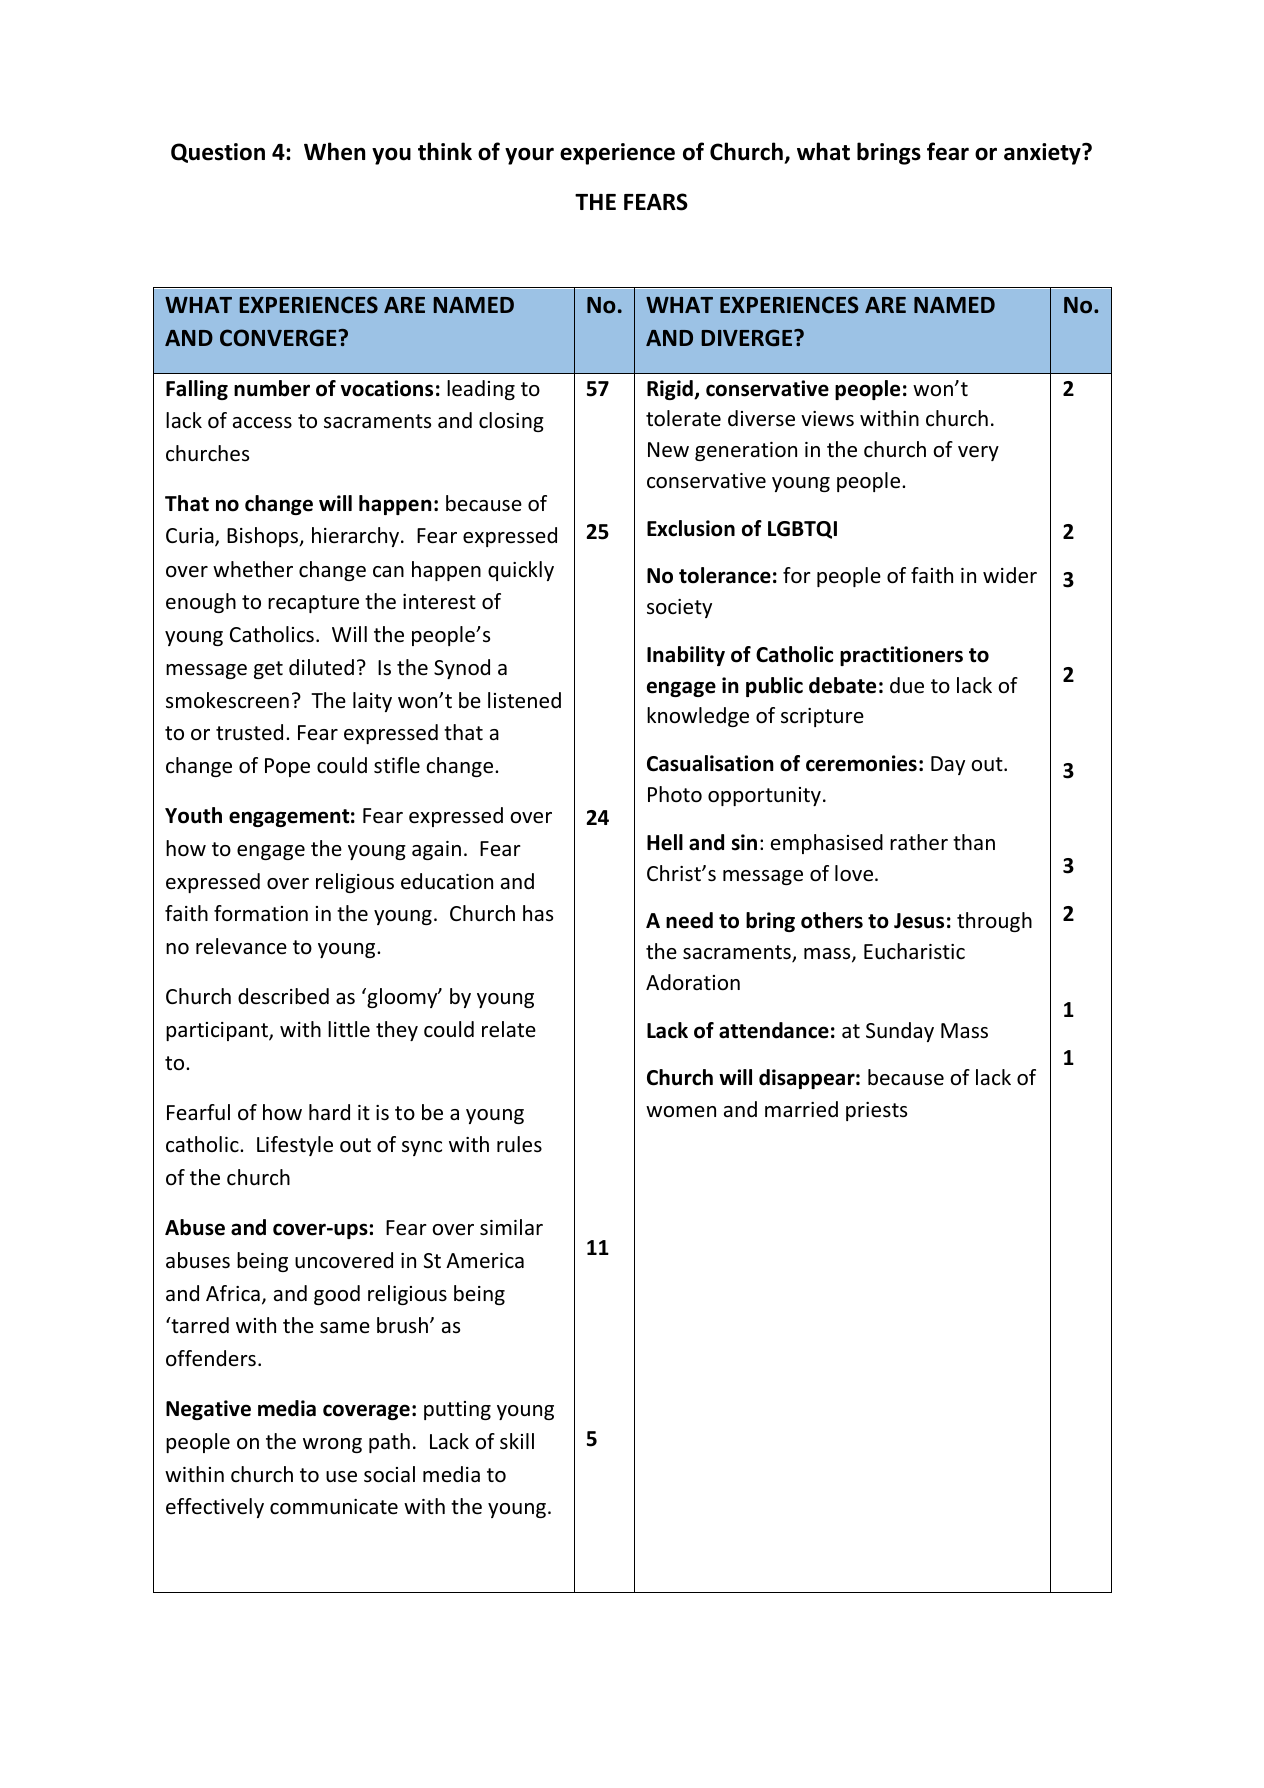 This image has width=1264, height=1788. What do you see at coordinates (517, 1441) in the image?
I see `skill` at bounding box center [517, 1441].
